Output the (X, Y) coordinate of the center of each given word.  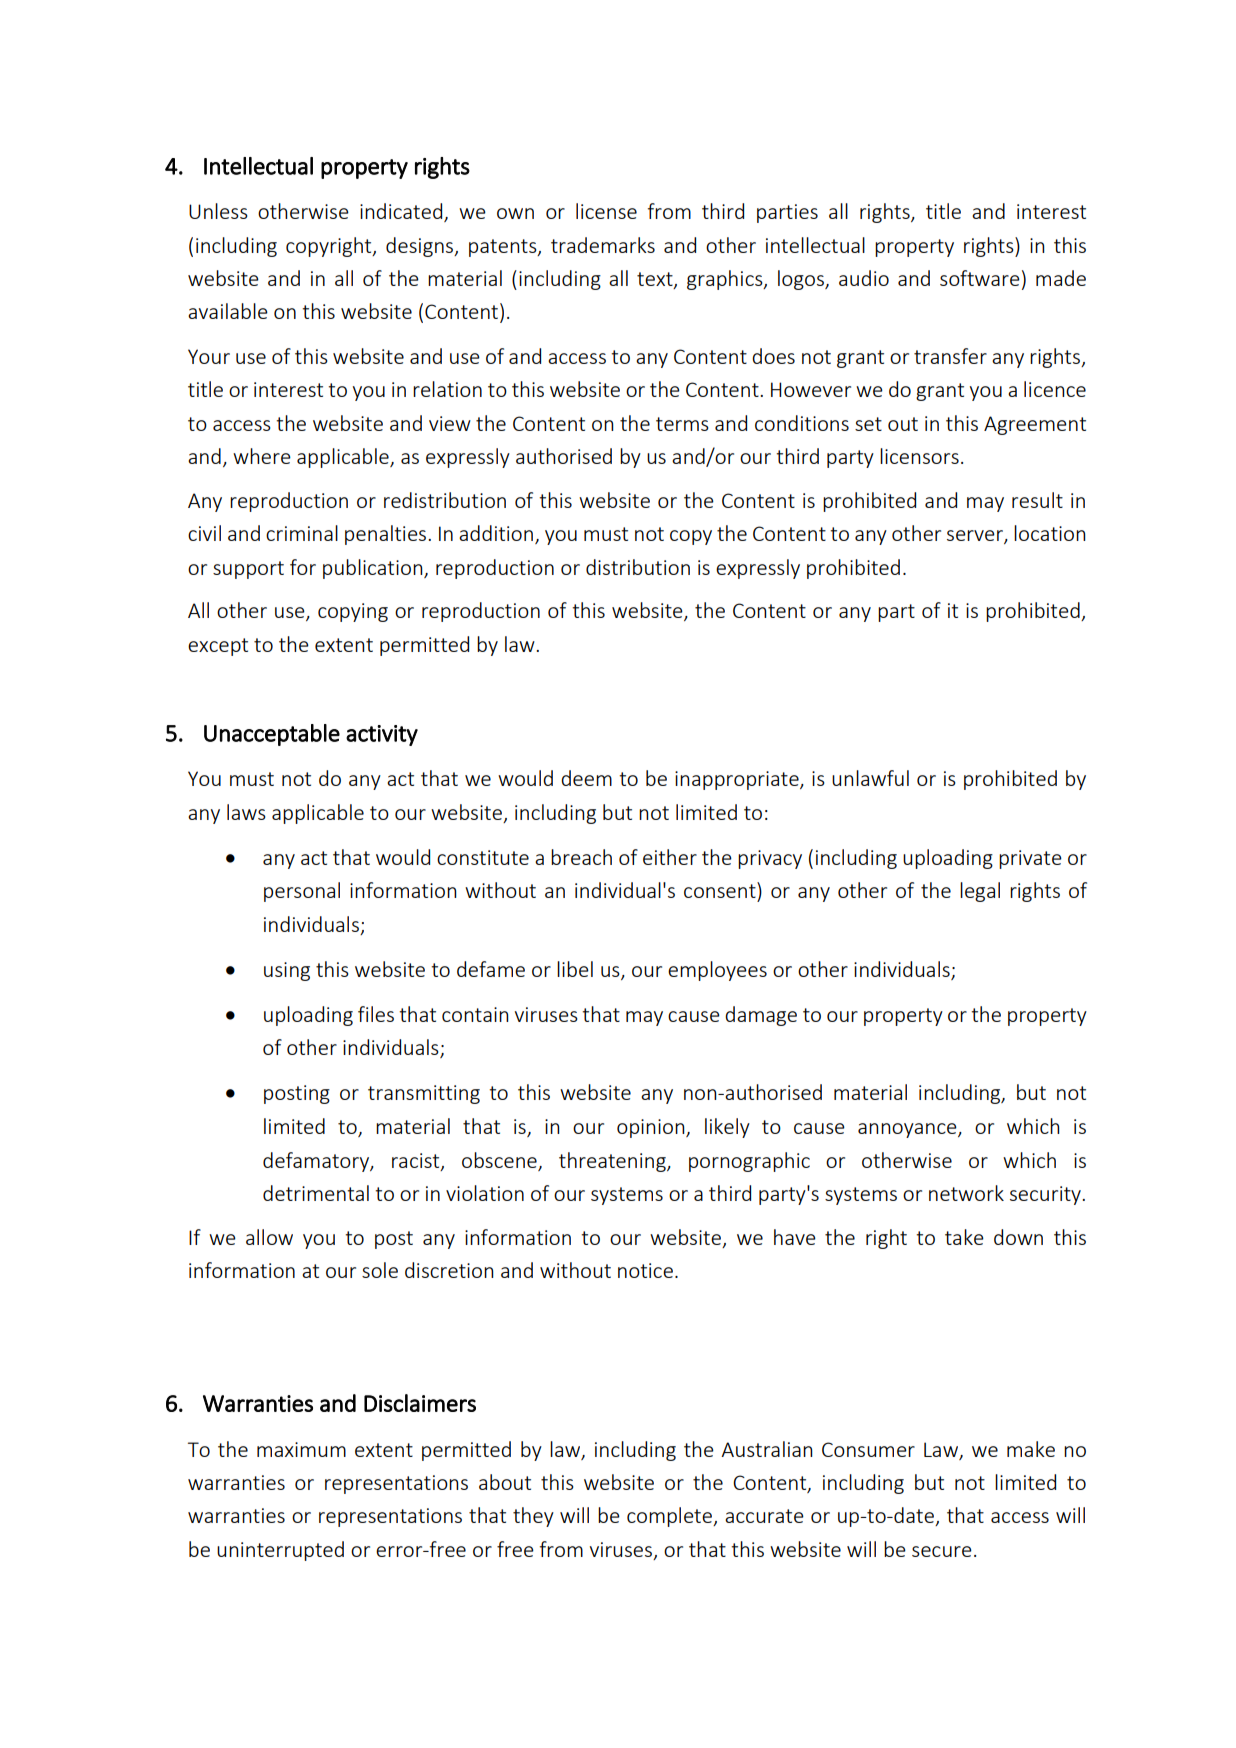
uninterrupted (280, 1551)
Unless (218, 211)
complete (670, 1517)
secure (942, 1551)
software (980, 278)
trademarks (603, 245)
